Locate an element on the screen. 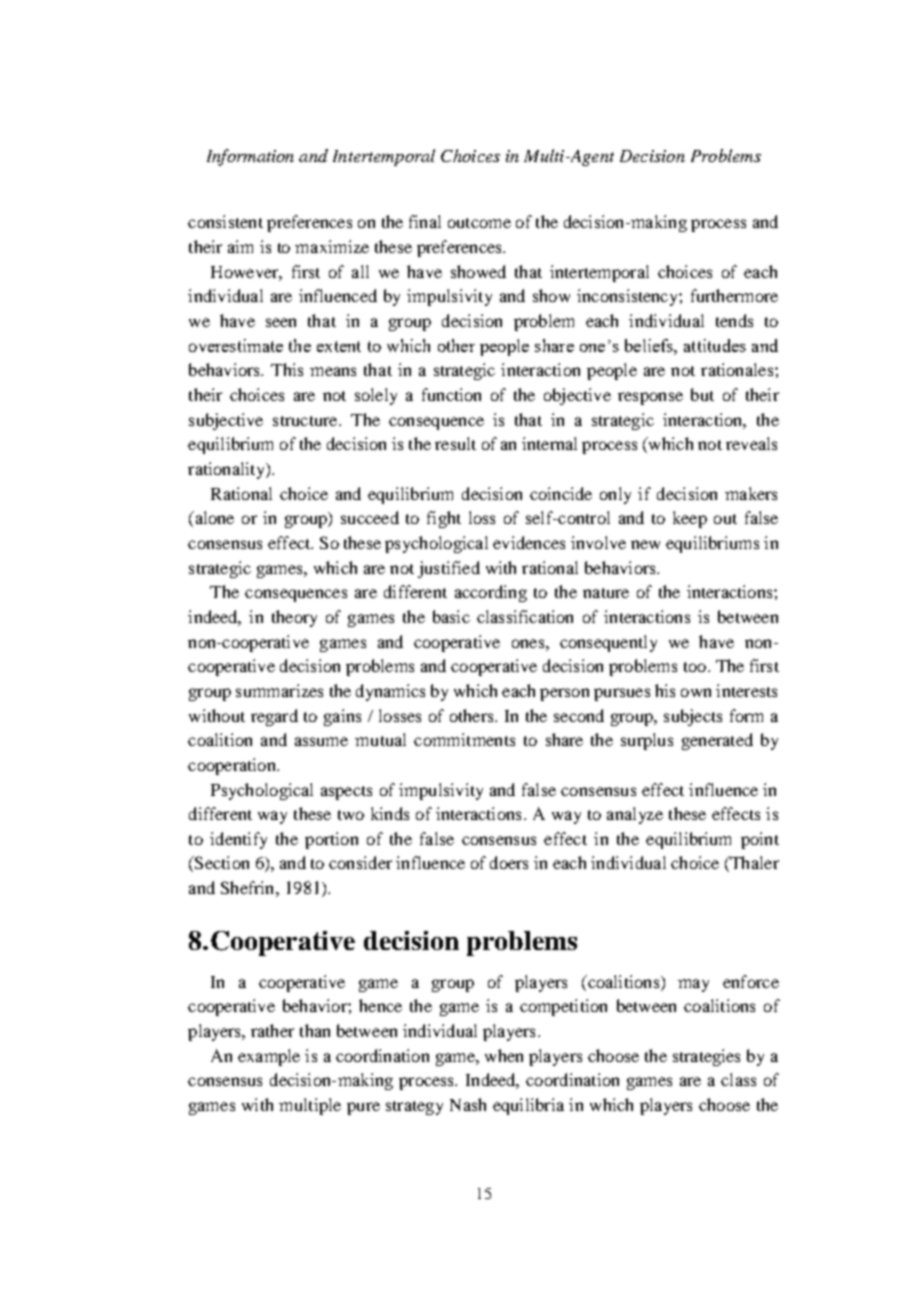  structure is located at coordinates (306, 421).
